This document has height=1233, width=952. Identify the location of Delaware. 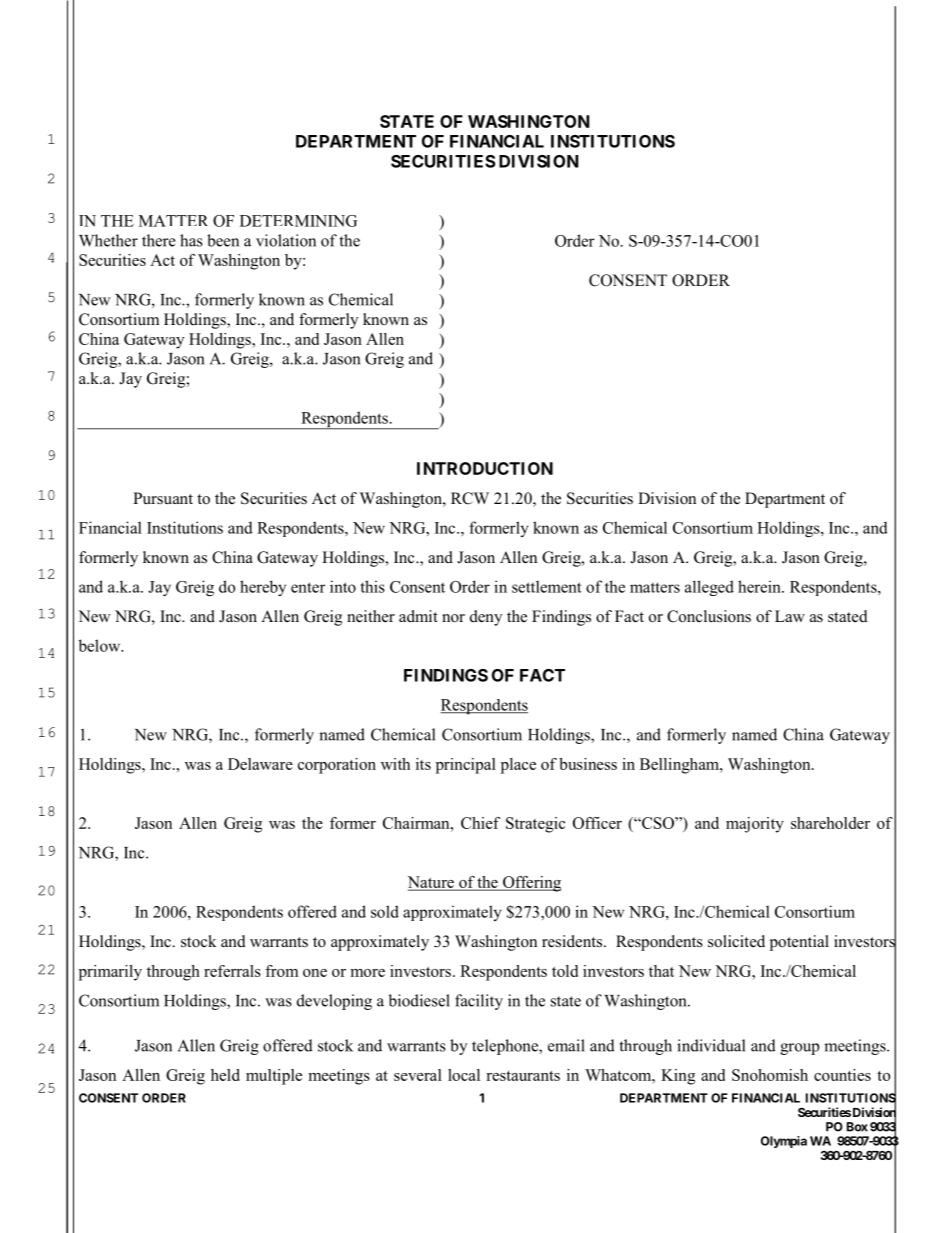
(260, 764).
